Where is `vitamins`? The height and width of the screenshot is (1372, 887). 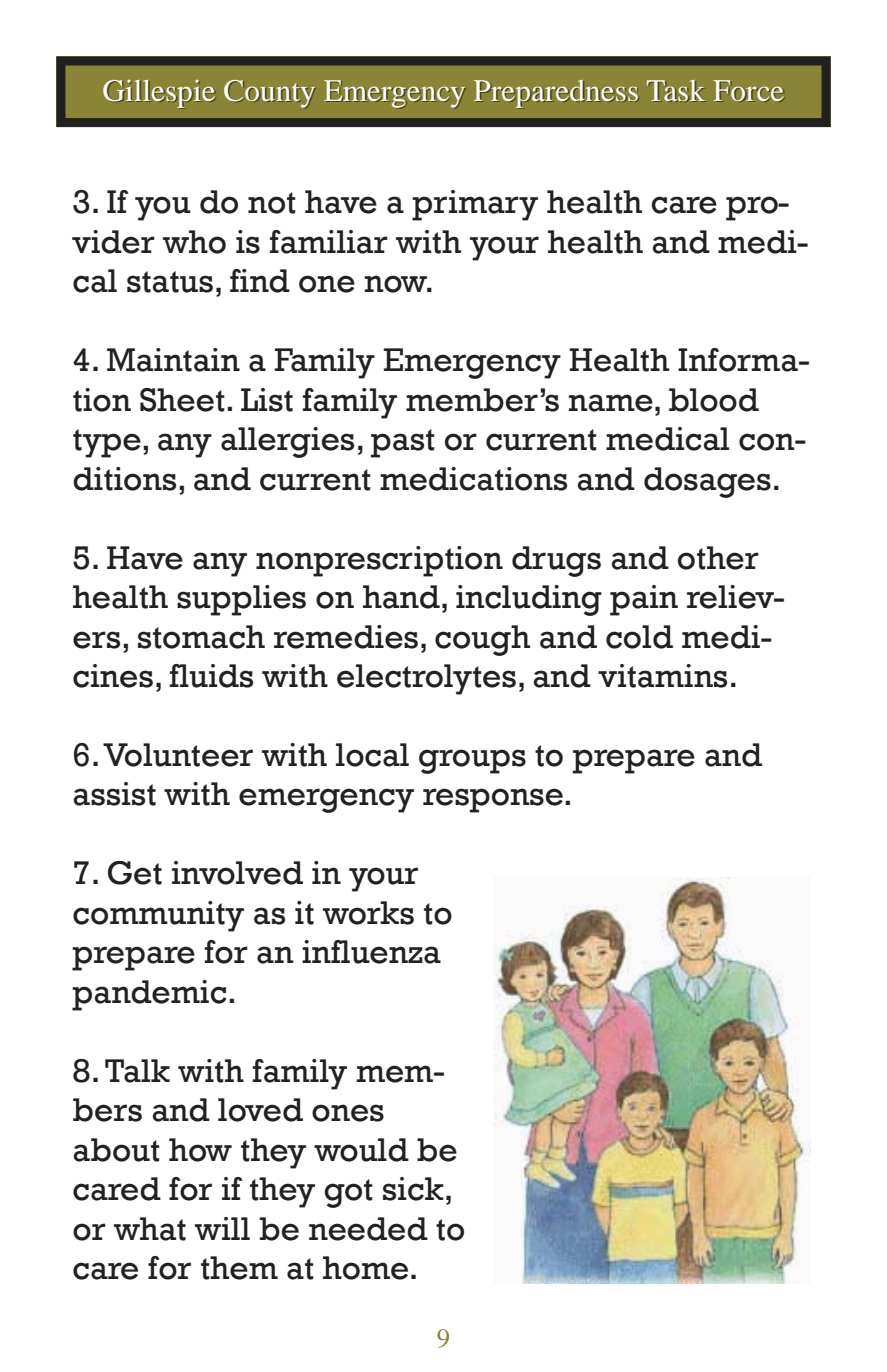
vitamins is located at coordinates (662, 676).
